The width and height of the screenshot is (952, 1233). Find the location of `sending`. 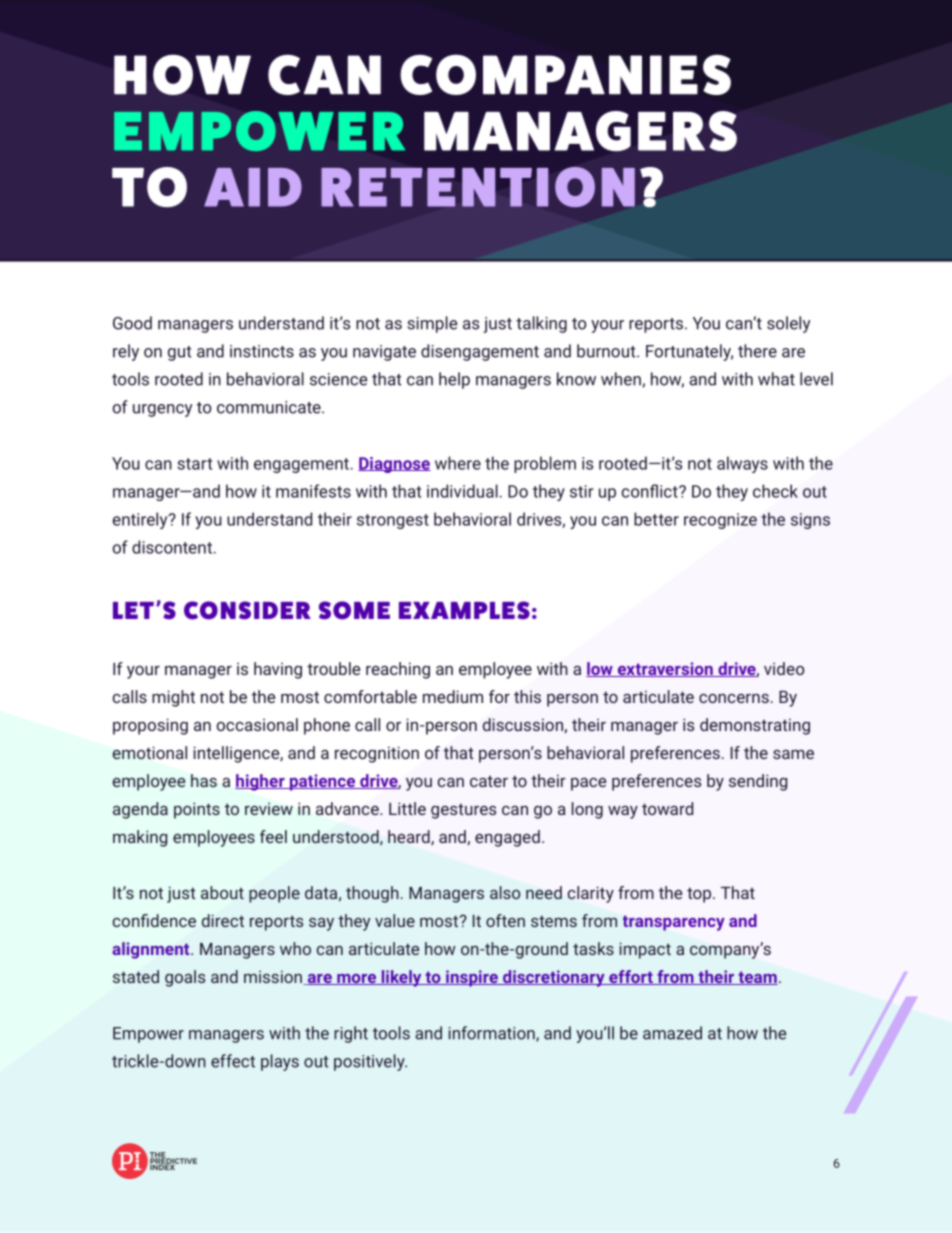

sending is located at coordinates (758, 782).
